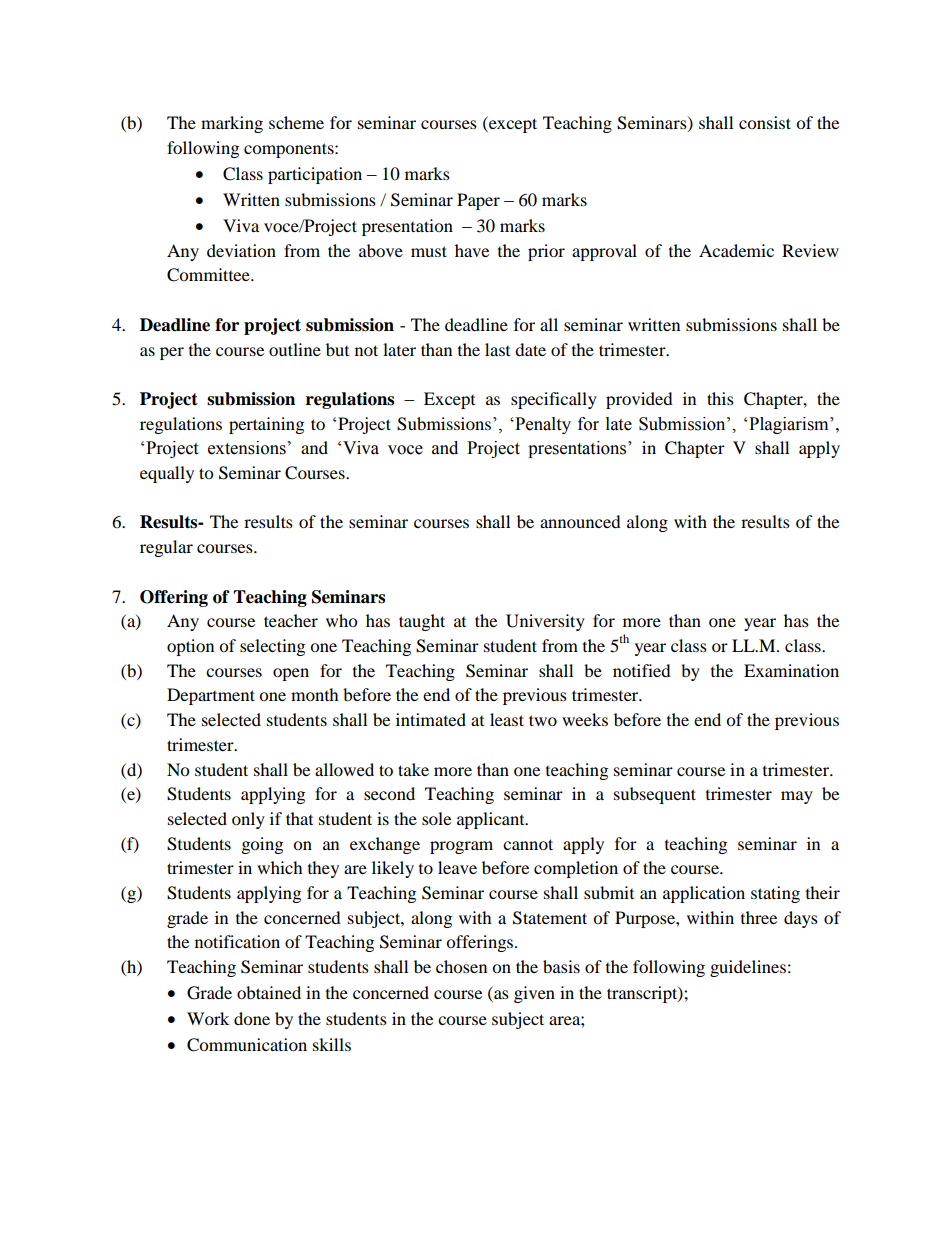  What do you see at coordinates (528, 844) in the document?
I see `cannot` at bounding box center [528, 844].
